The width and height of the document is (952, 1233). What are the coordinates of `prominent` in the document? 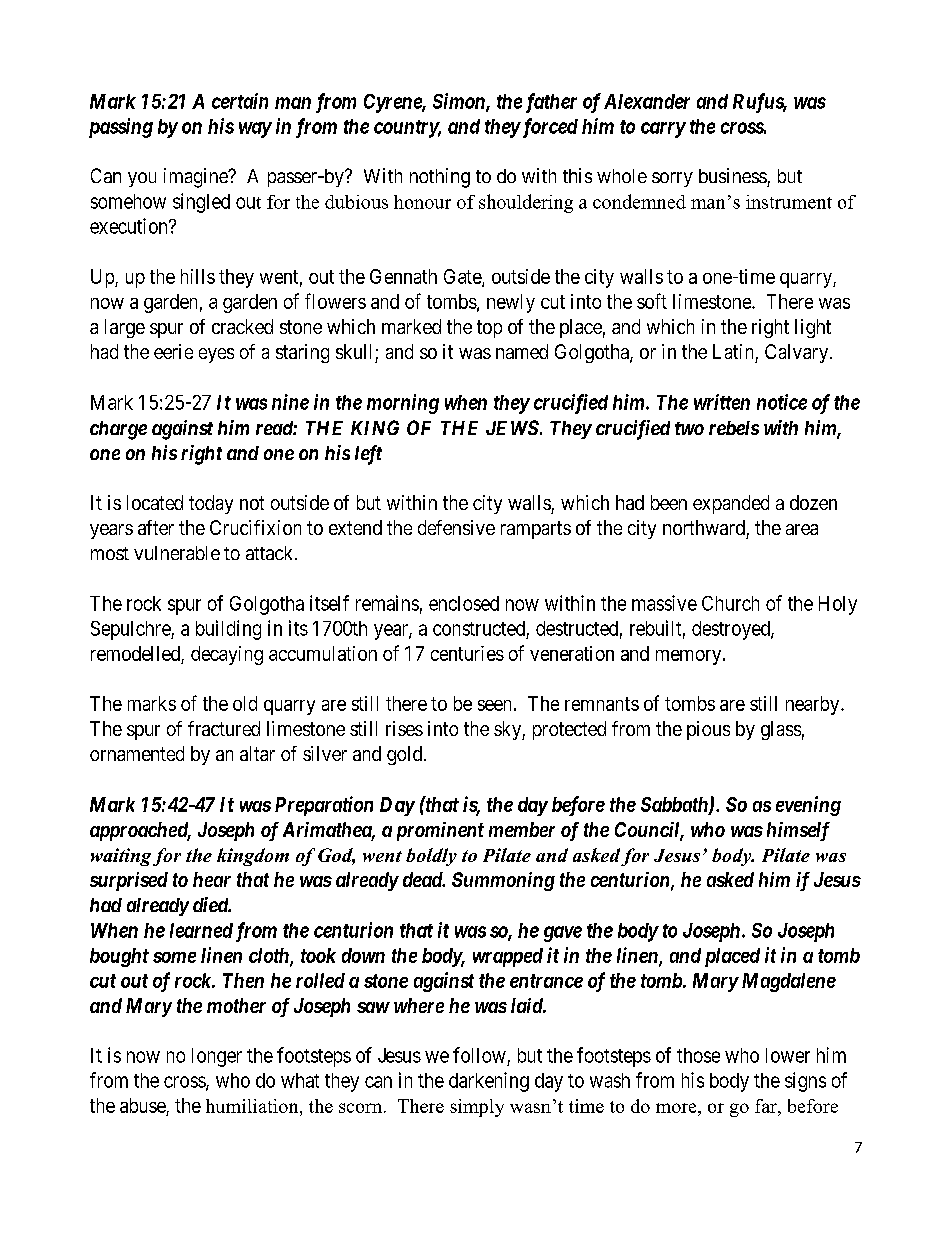 It's located at (440, 831).
